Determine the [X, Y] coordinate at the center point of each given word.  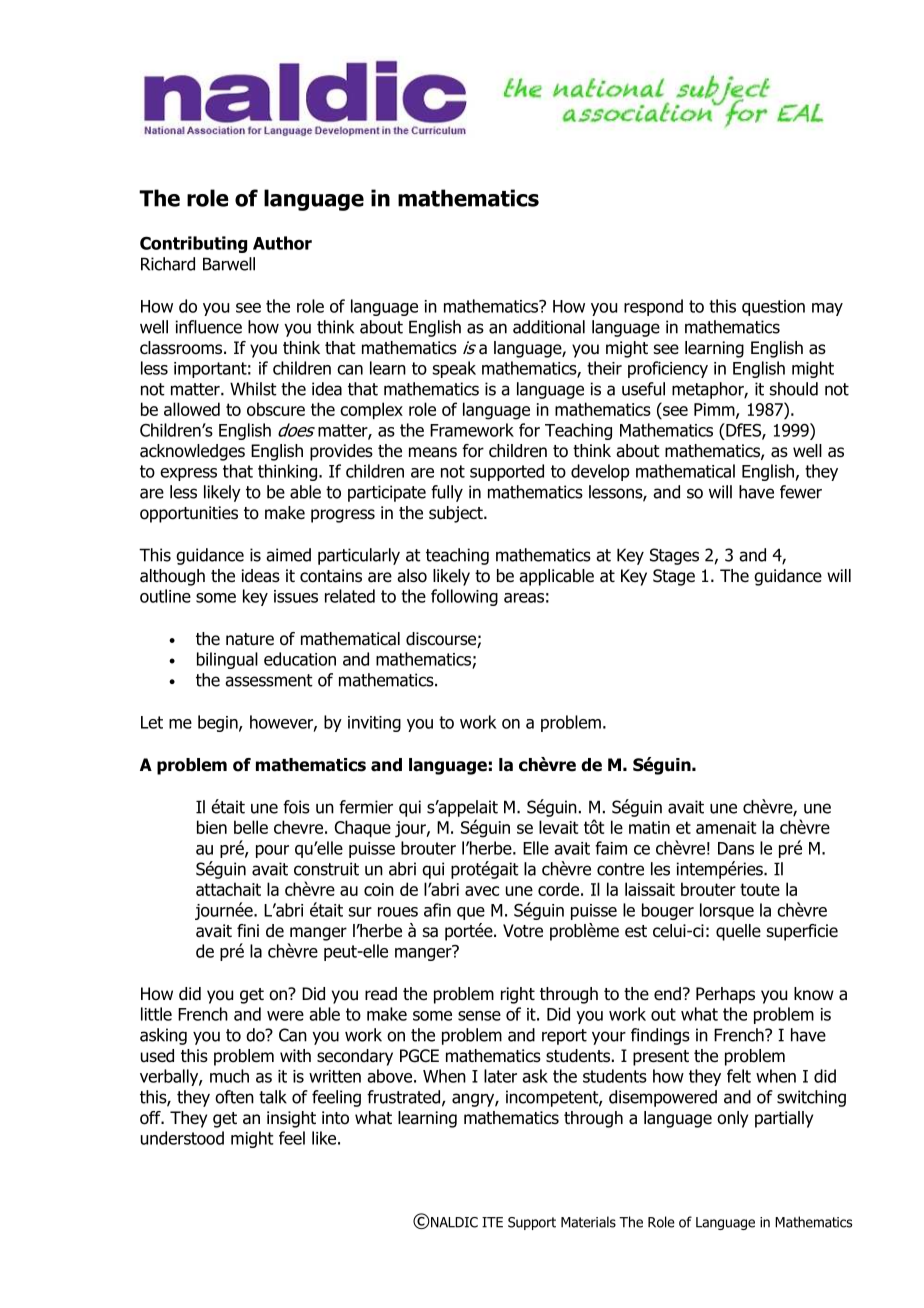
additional [549, 327]
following [464, 597]
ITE [492, 1222]
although [172, 577]
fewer [801, 492]
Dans [736, 848]
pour [272, 851]
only [732, 1119]
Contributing [193, 244]
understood [182, 1138]
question [773, 308]
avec [482, 891]
